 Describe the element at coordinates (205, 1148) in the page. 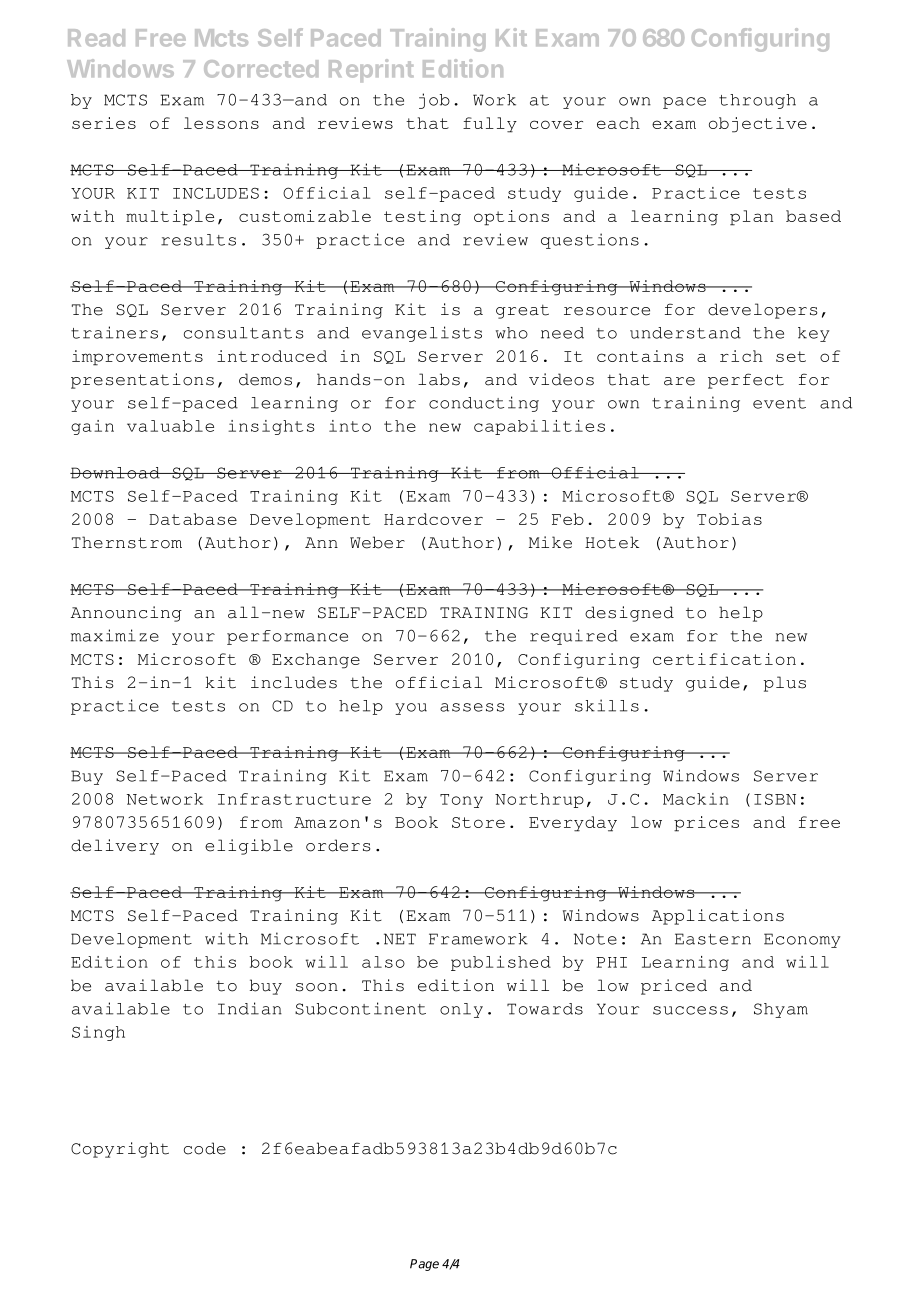

I see `code` at that location.
